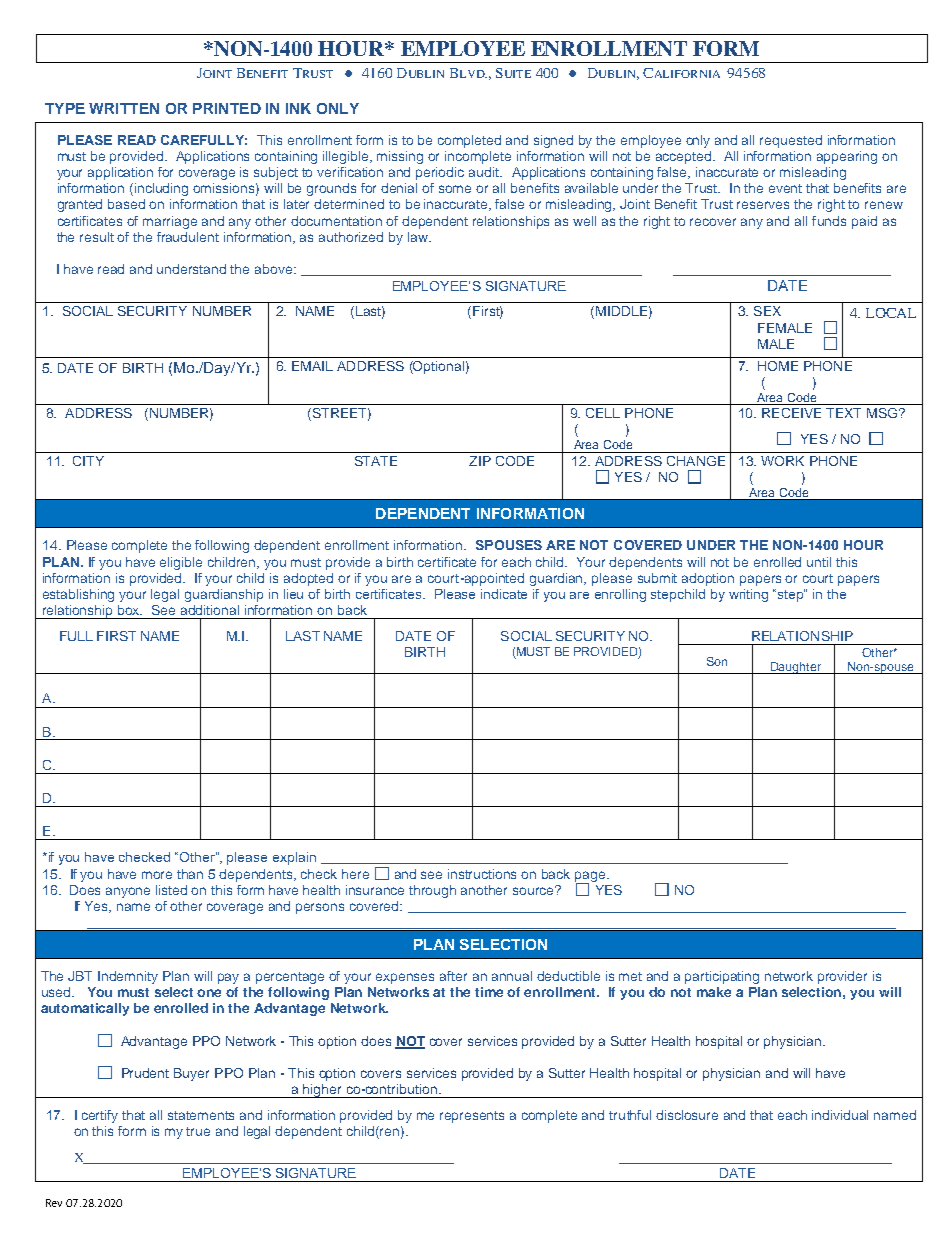 This page has width=952, height=1233. I want to click on true, so click(198, 1131).
